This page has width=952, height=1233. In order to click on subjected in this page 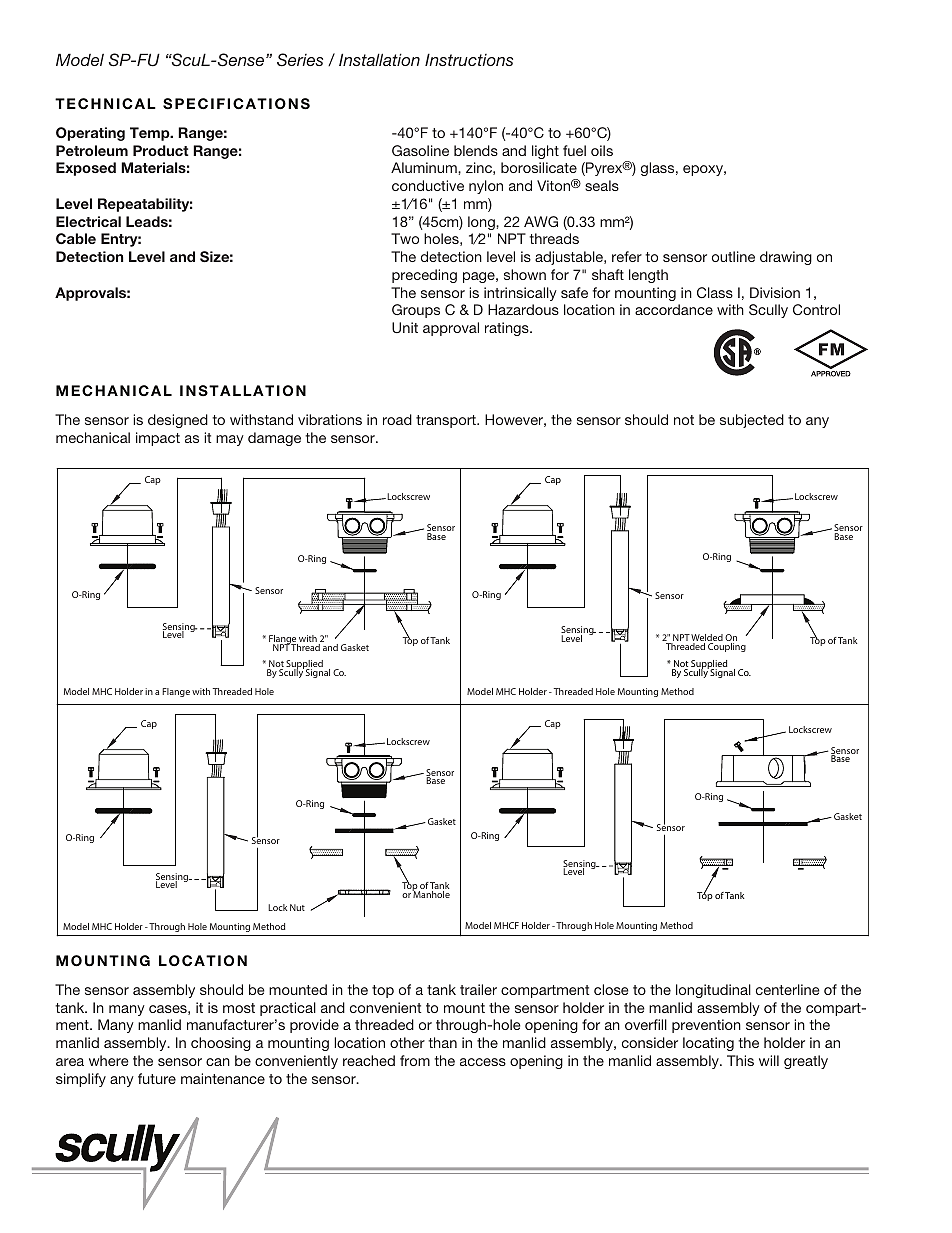, I will do `click(752, 421)`.
